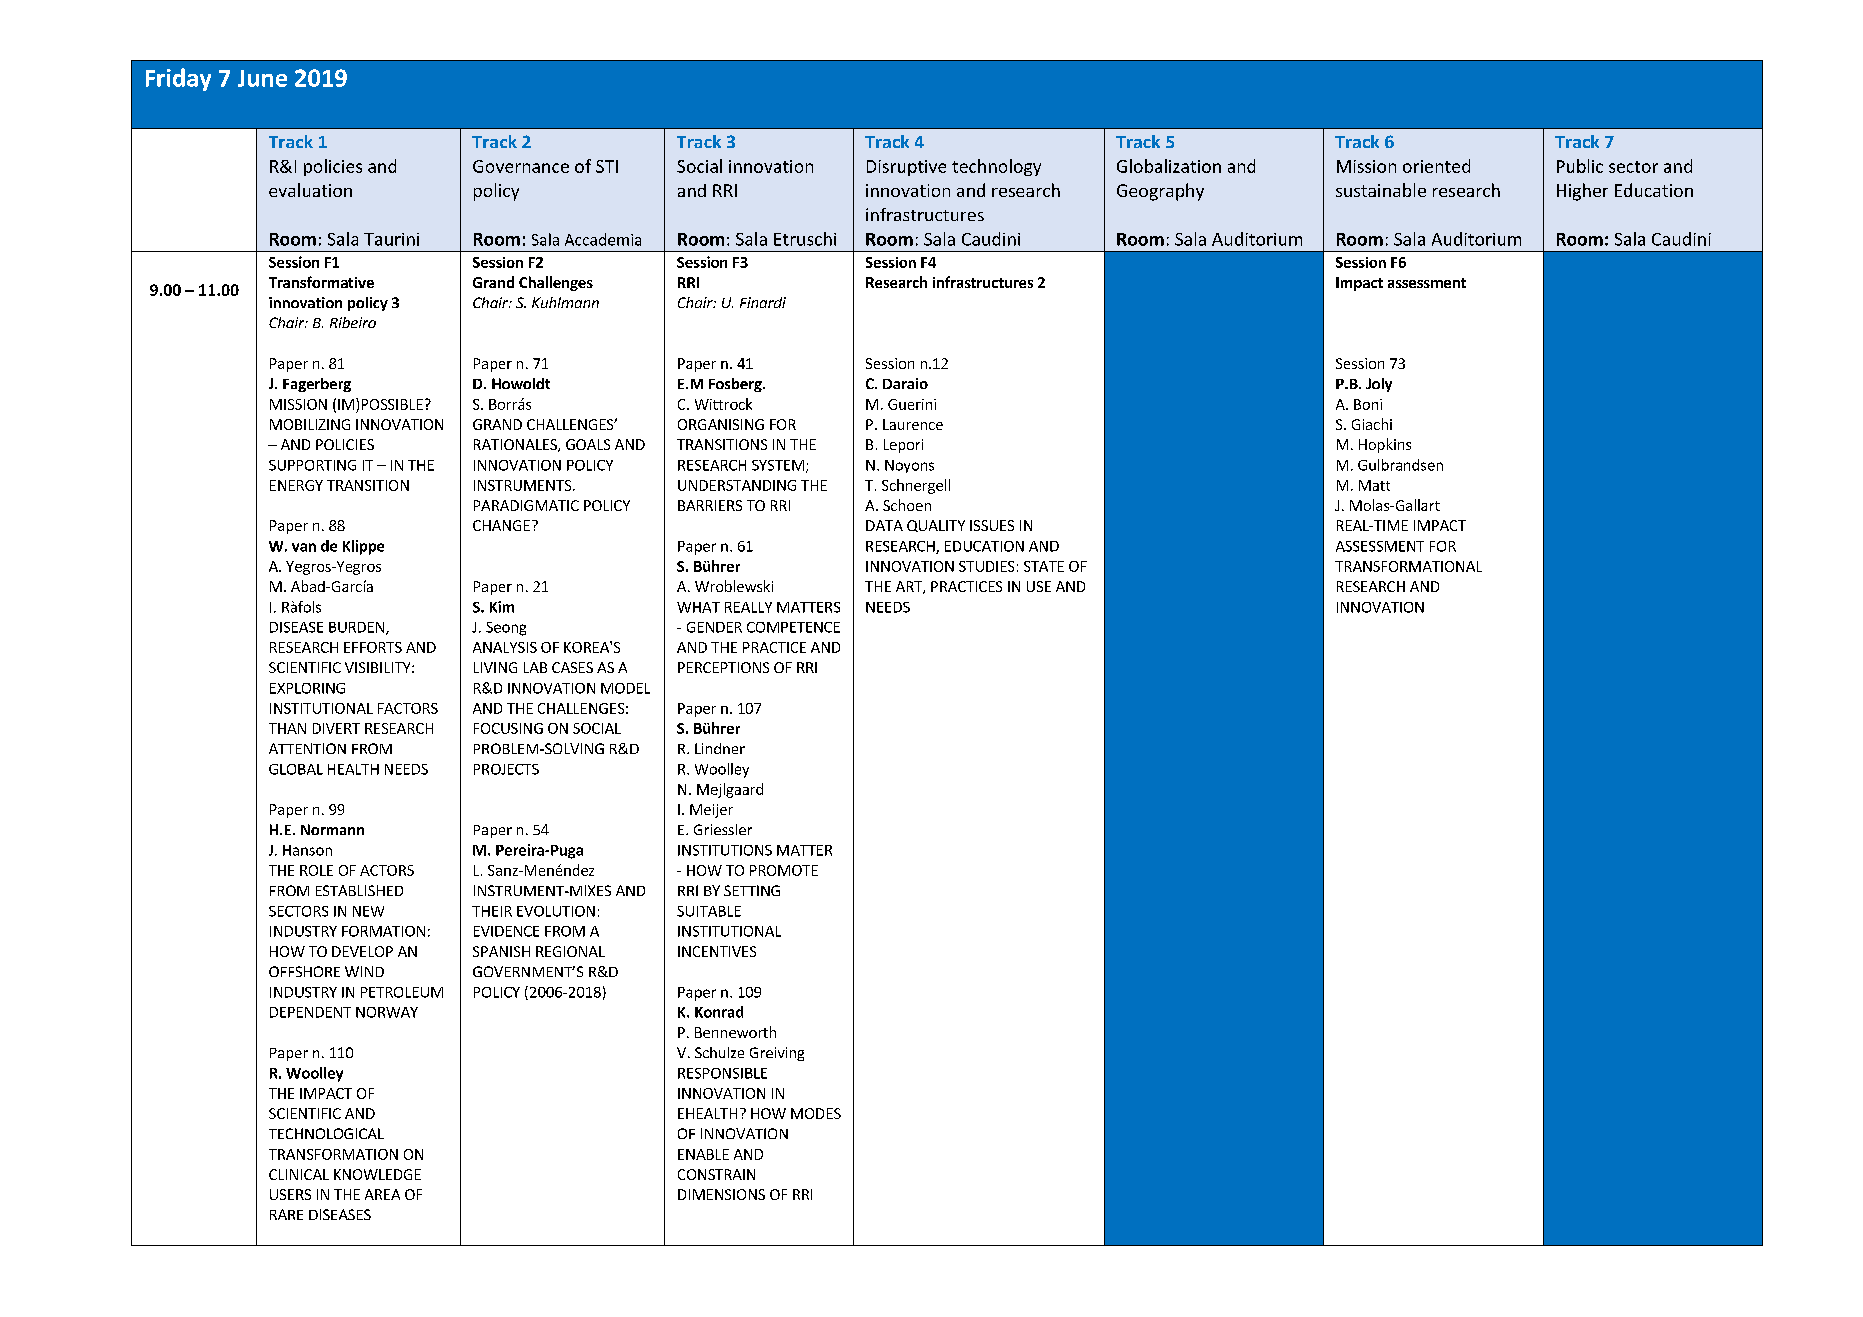  What do you see at coordinates (310, 424) in the screenshot?
I see `MOBILIZING` at bounding box center [310, 424].
